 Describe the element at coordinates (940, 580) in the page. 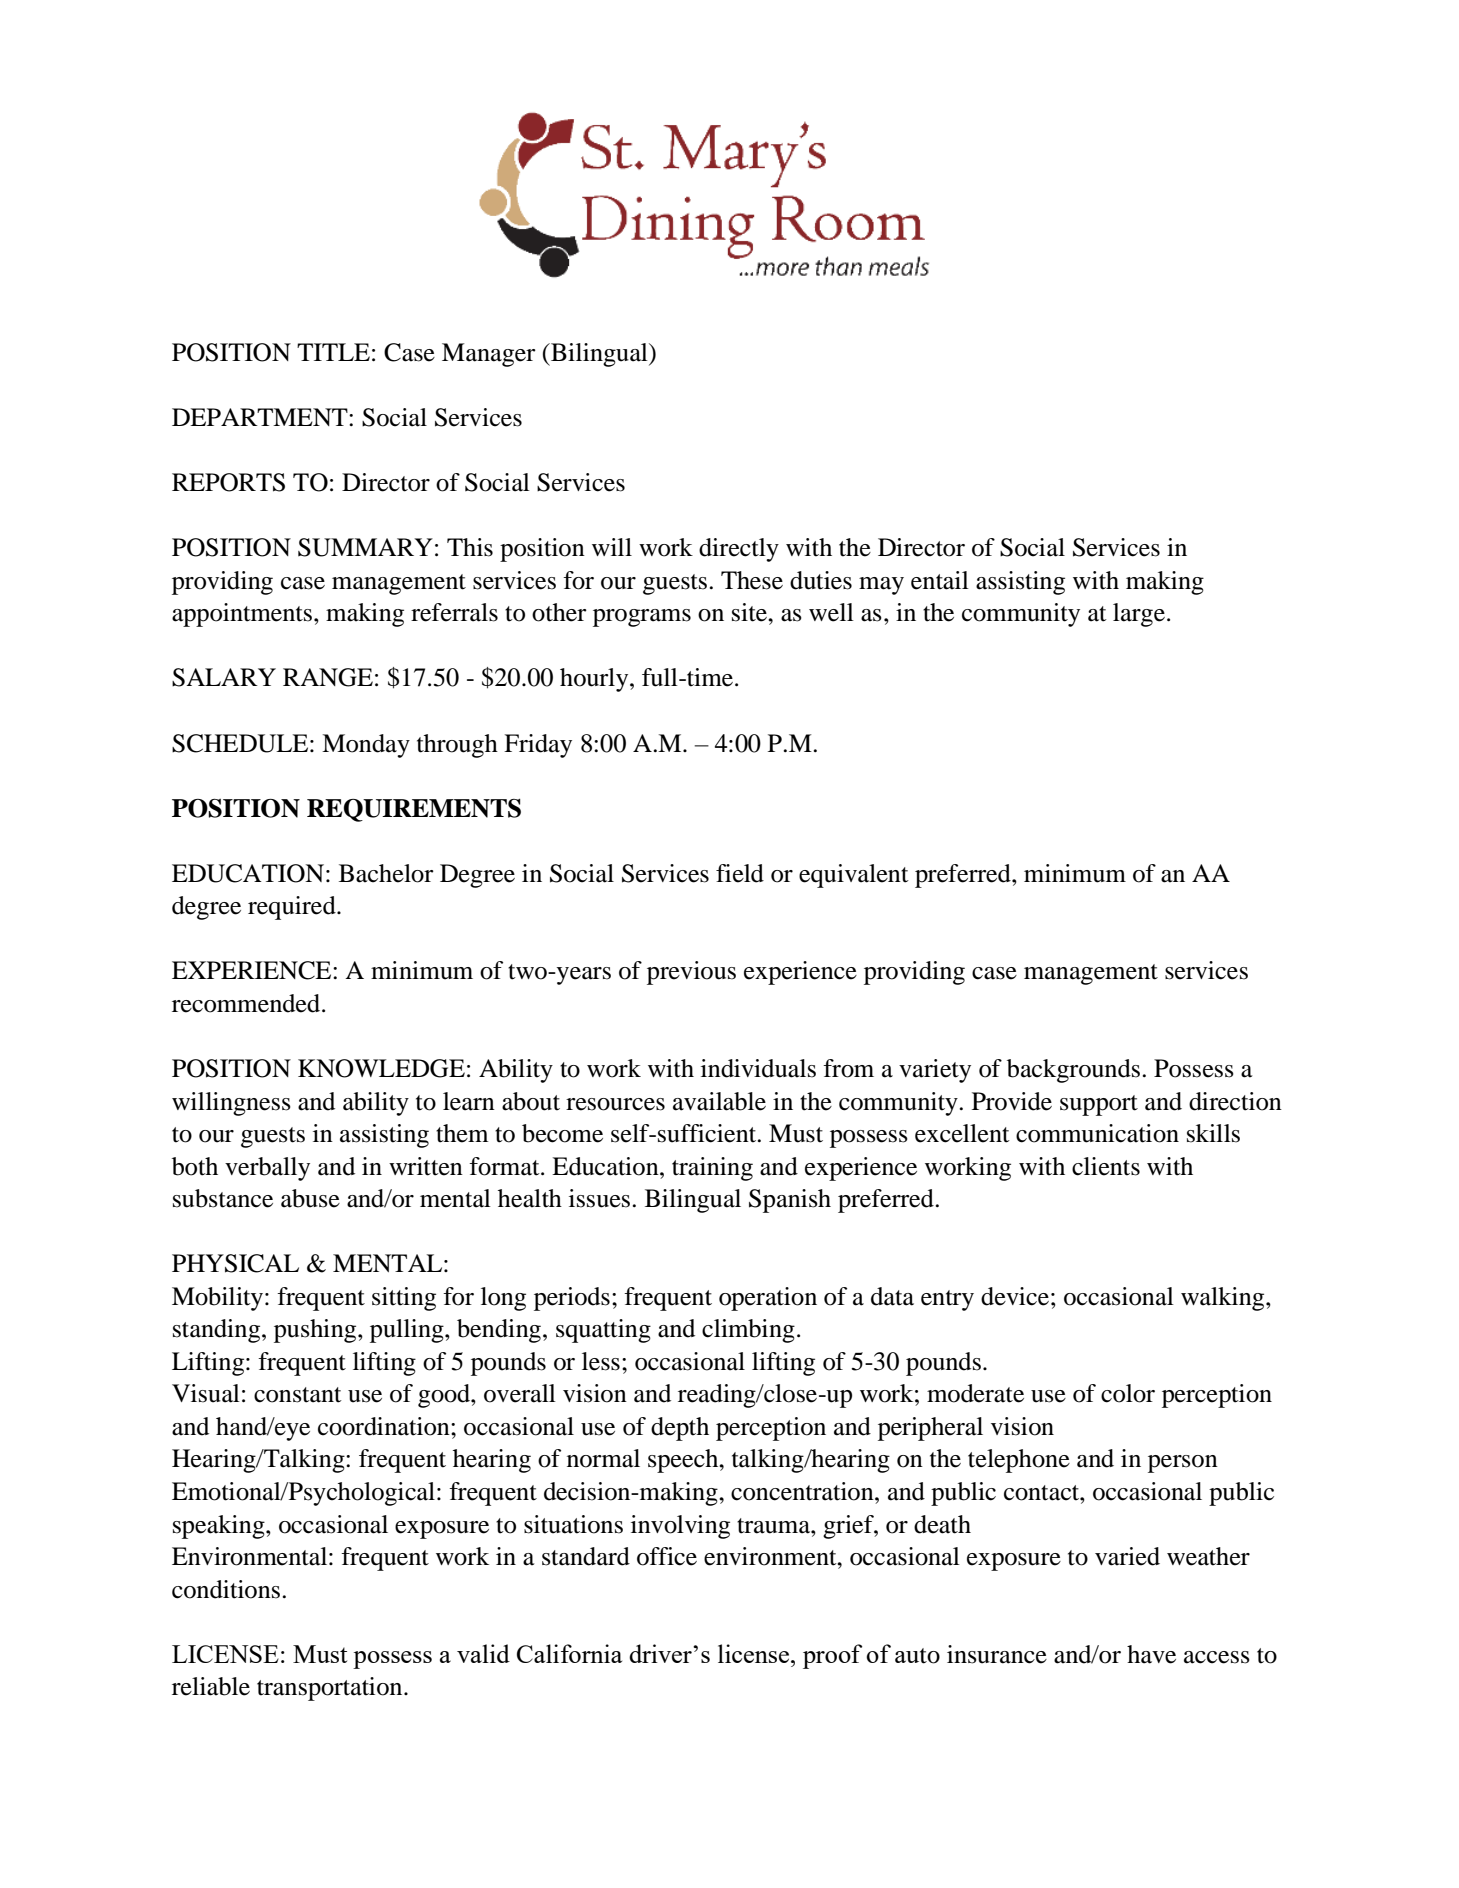

I see `entail` at that location.
